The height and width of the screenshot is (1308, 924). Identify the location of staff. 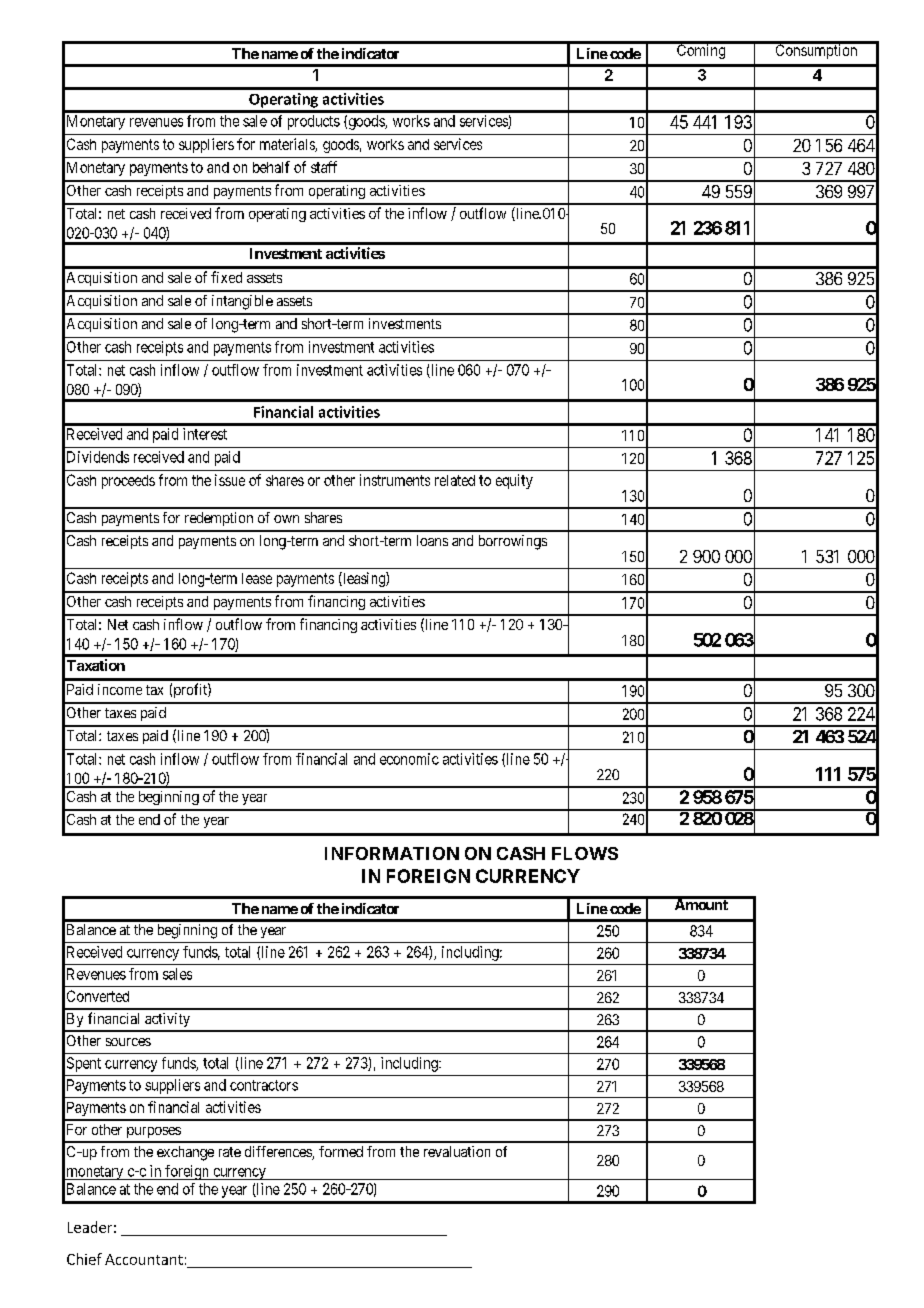
(324, 167).
